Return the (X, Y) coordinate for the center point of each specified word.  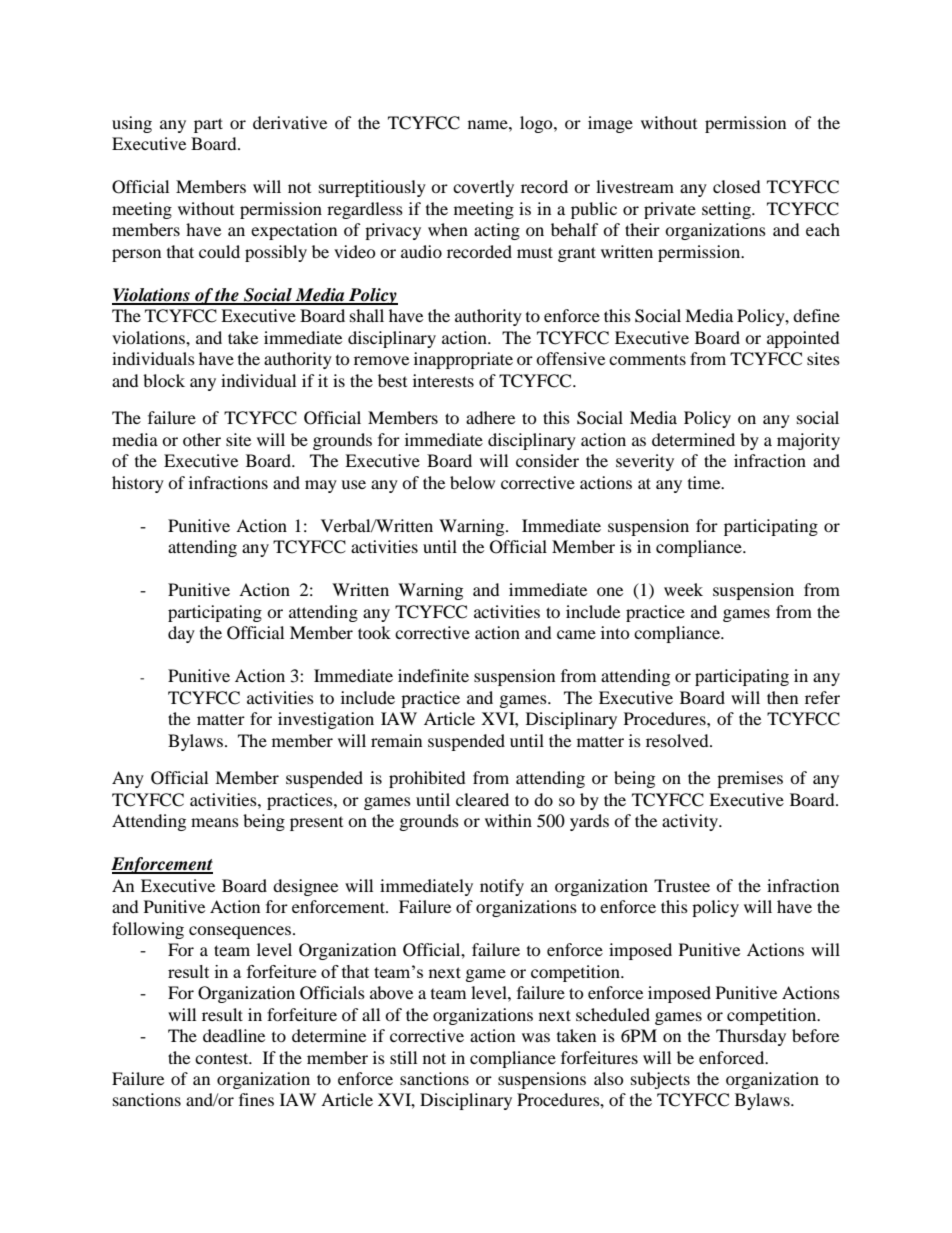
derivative (290, 122)
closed (737, 186)
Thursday (751, 1037)
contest (223, 1058)
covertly (483, 188)
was (536, 1037)
